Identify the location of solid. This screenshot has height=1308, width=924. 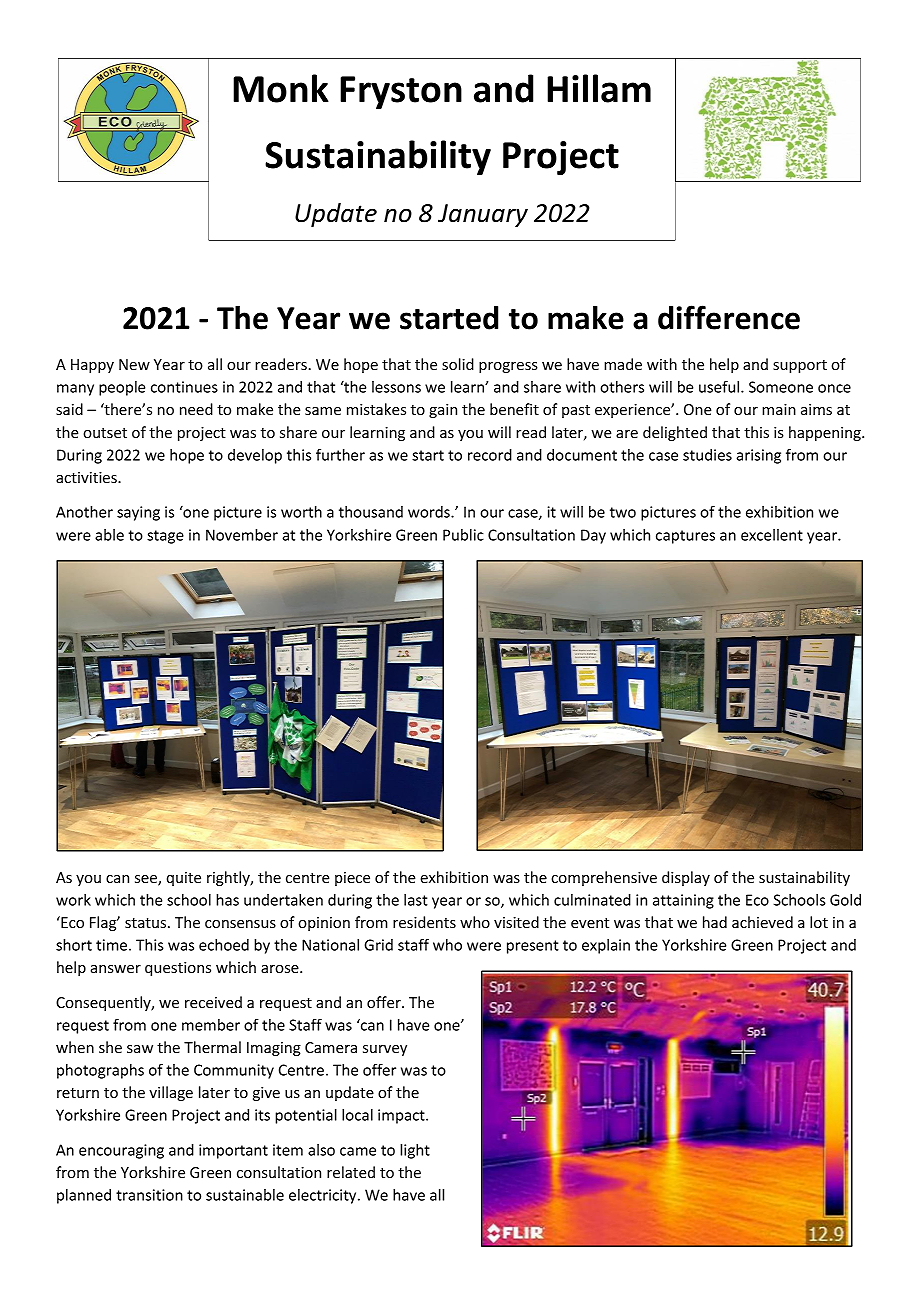
(458, 364).
